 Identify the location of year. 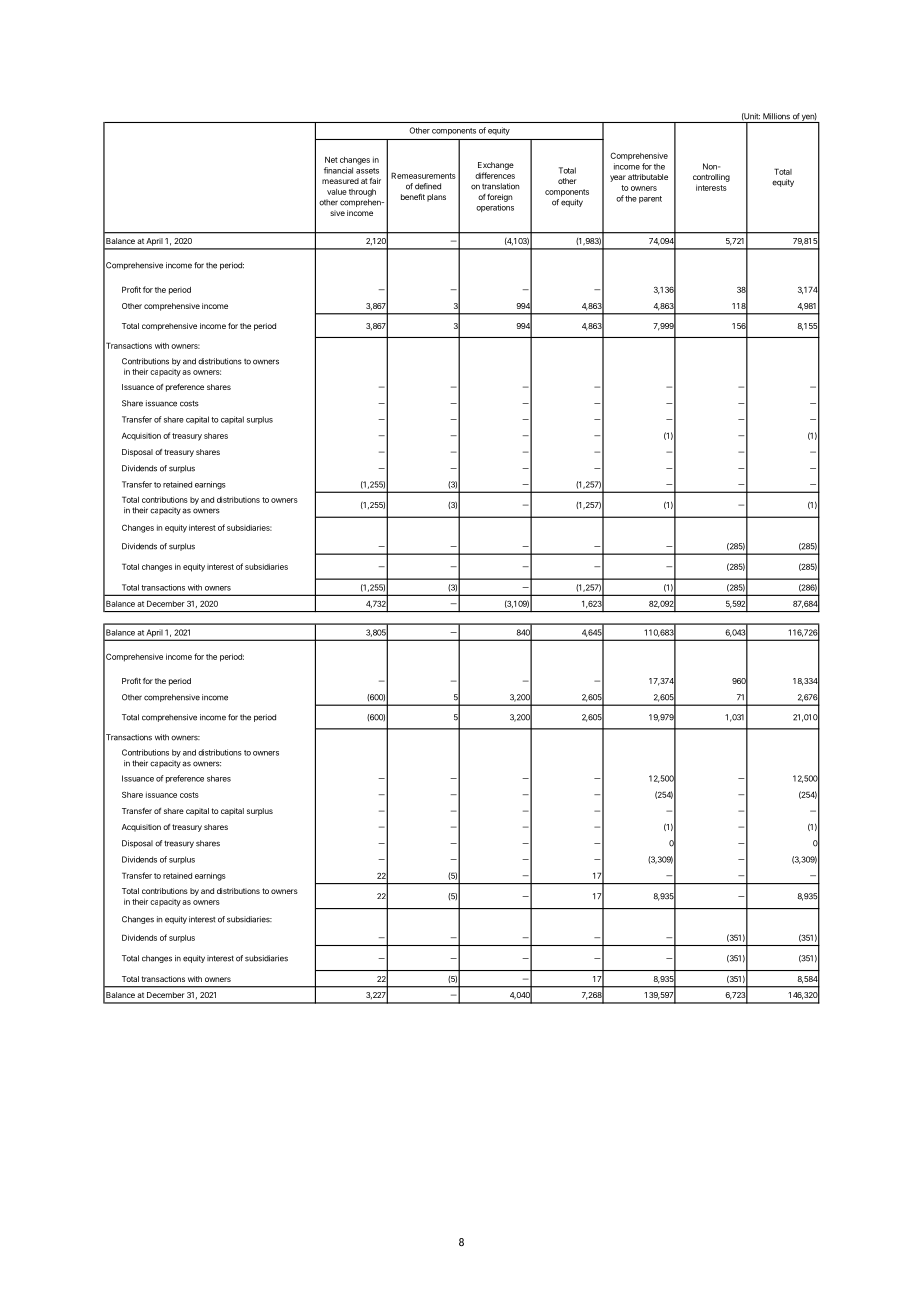
(618, 178).
